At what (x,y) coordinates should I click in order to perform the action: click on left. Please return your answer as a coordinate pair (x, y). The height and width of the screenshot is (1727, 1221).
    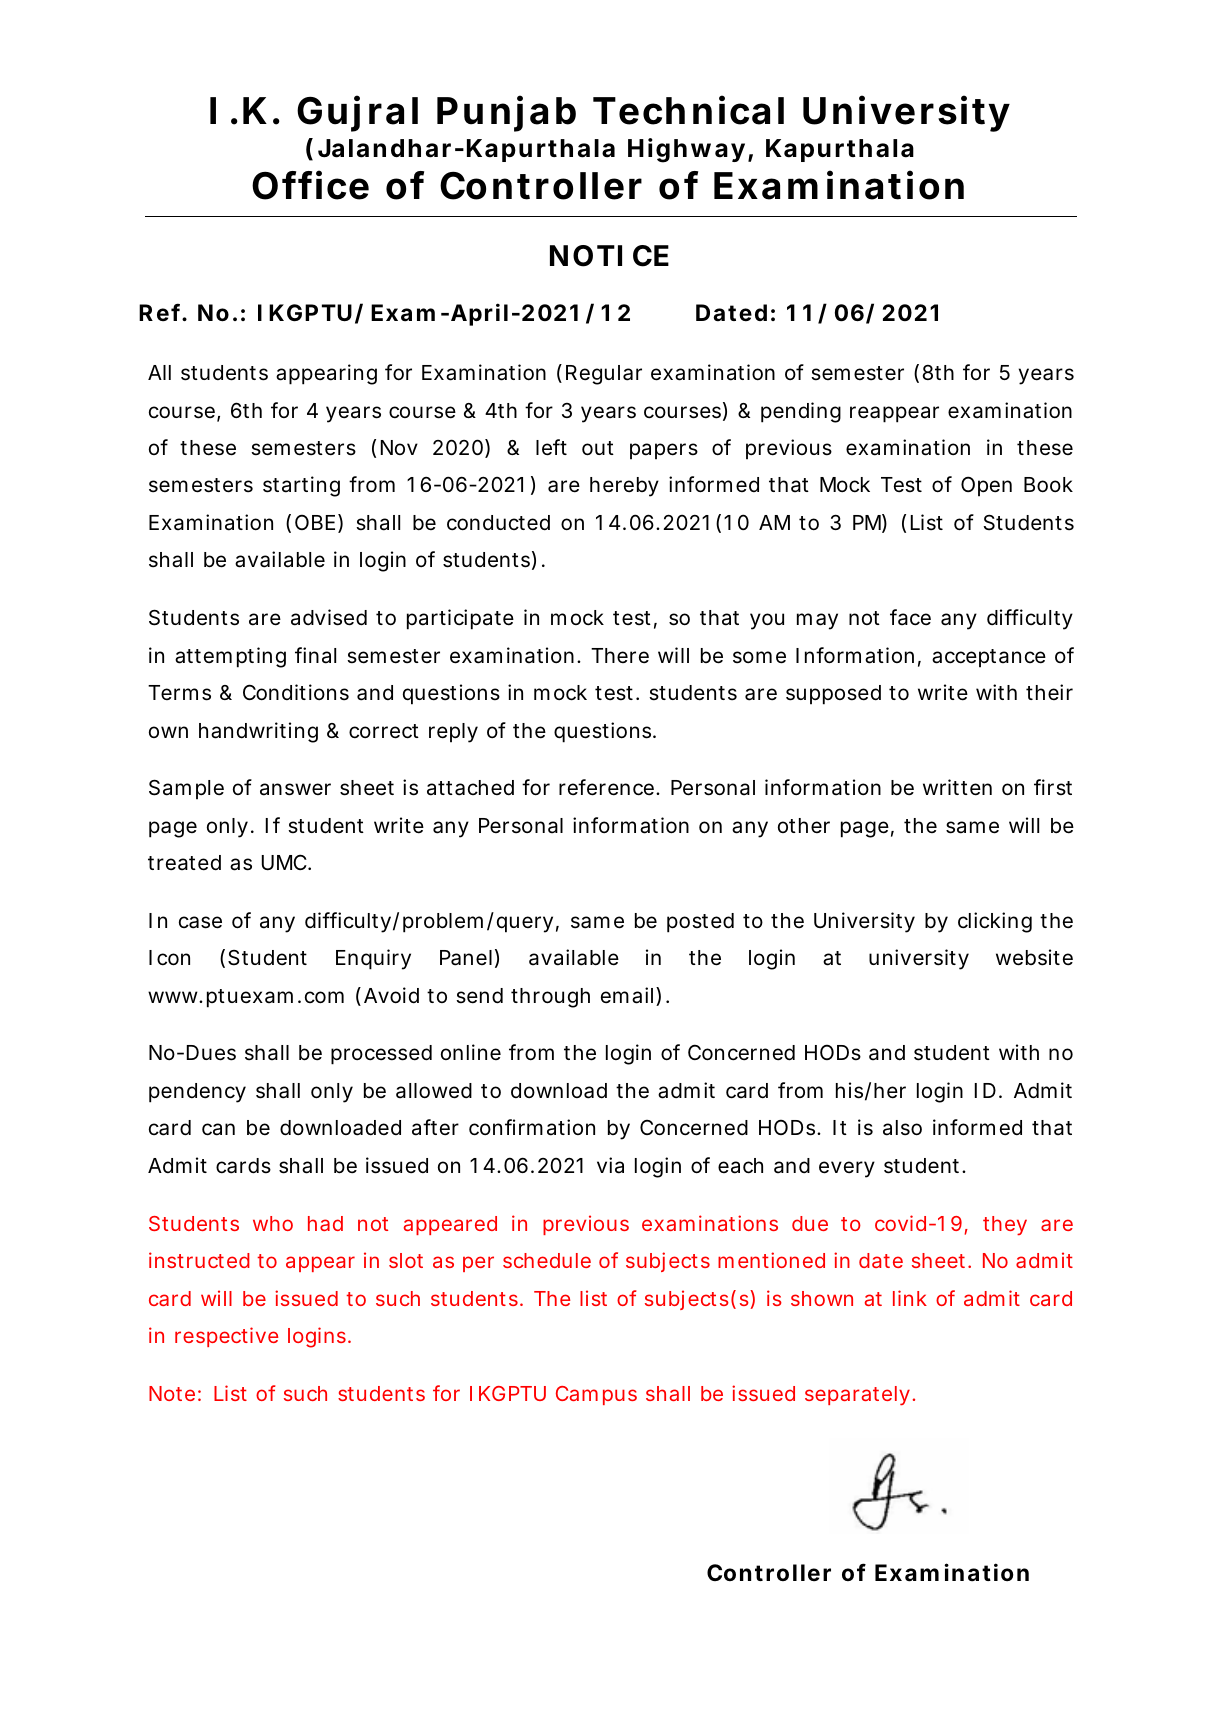
    Looking at the image, I should click on (551, 447).
